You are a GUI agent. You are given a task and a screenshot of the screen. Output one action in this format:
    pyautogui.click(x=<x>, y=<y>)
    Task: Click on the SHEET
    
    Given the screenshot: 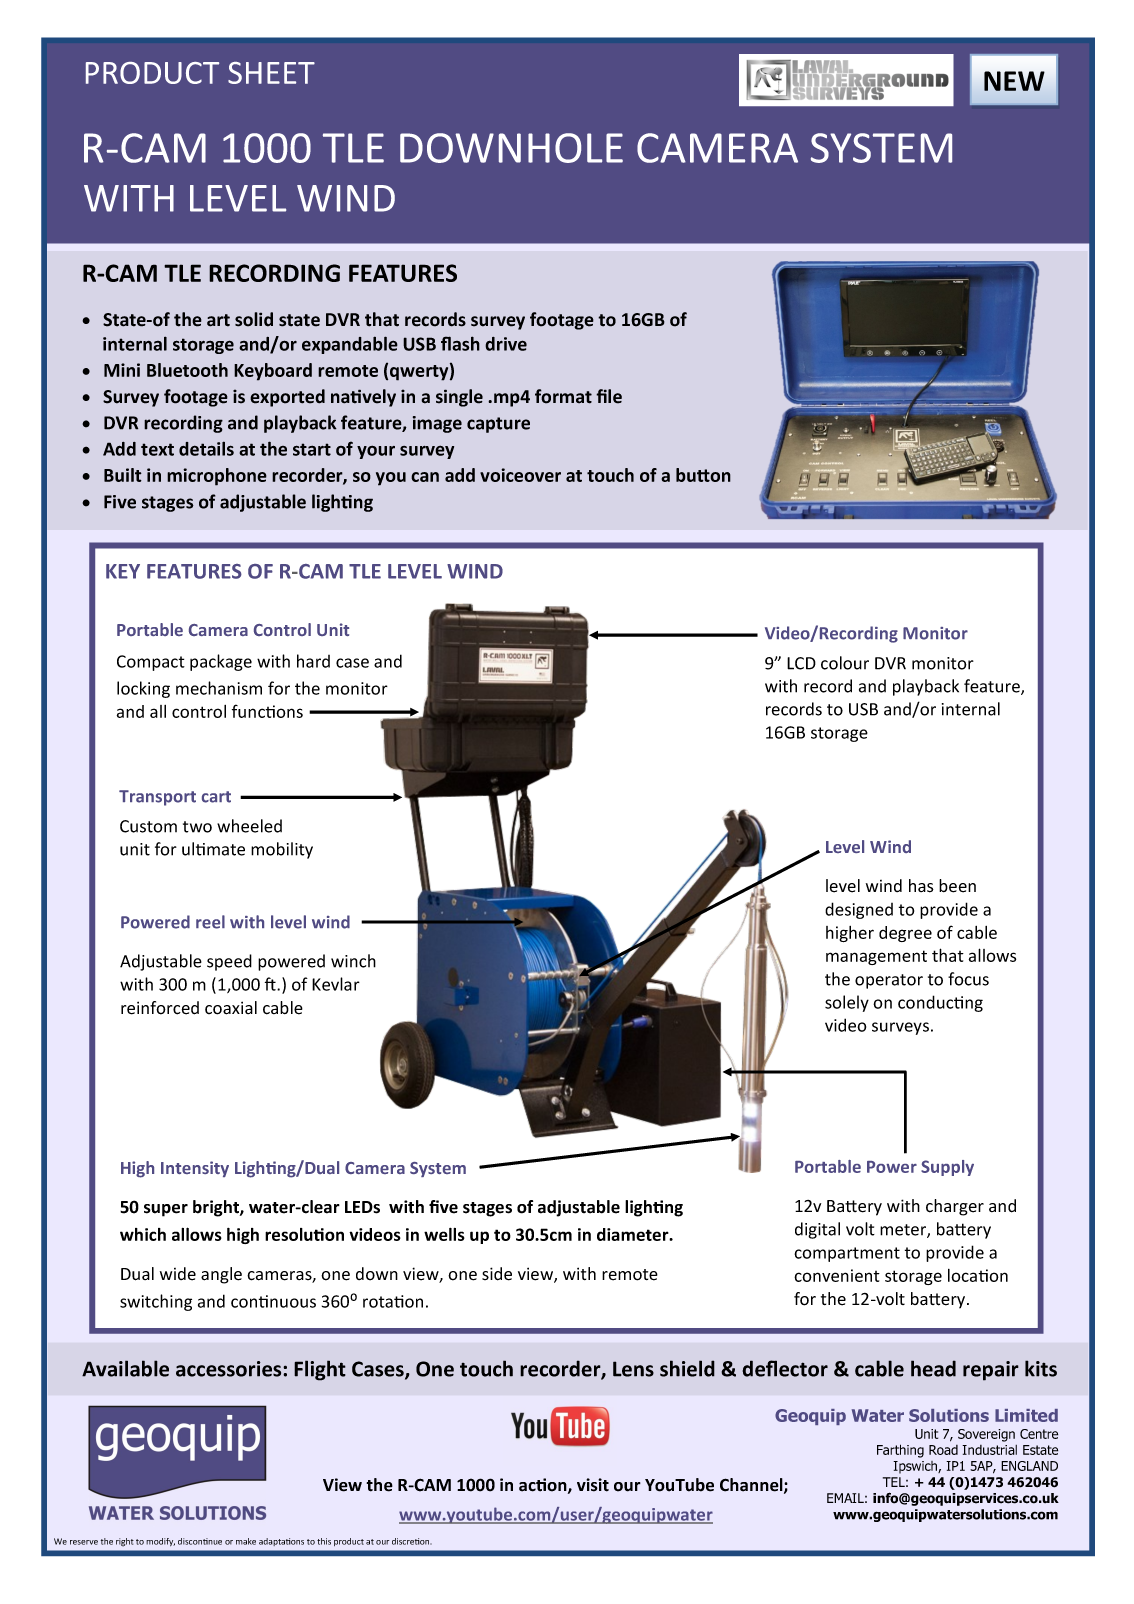 What is the action you would take?
    pyautogui.click(x=271, y=73)
